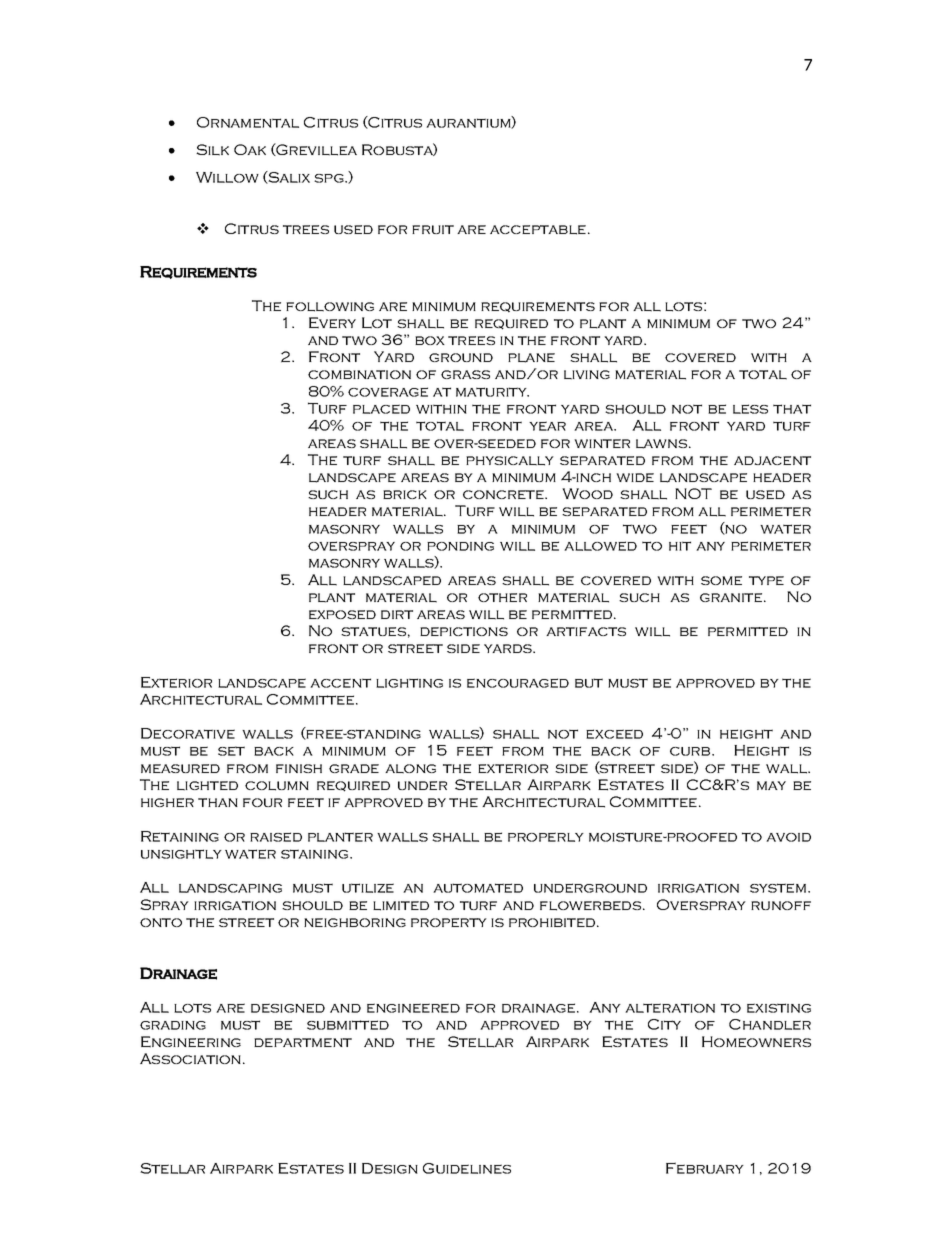 The height and width of the page is (1233, 952). Describe the element at coordinates (250, 149) in the page. I see `Oak` at that location.
